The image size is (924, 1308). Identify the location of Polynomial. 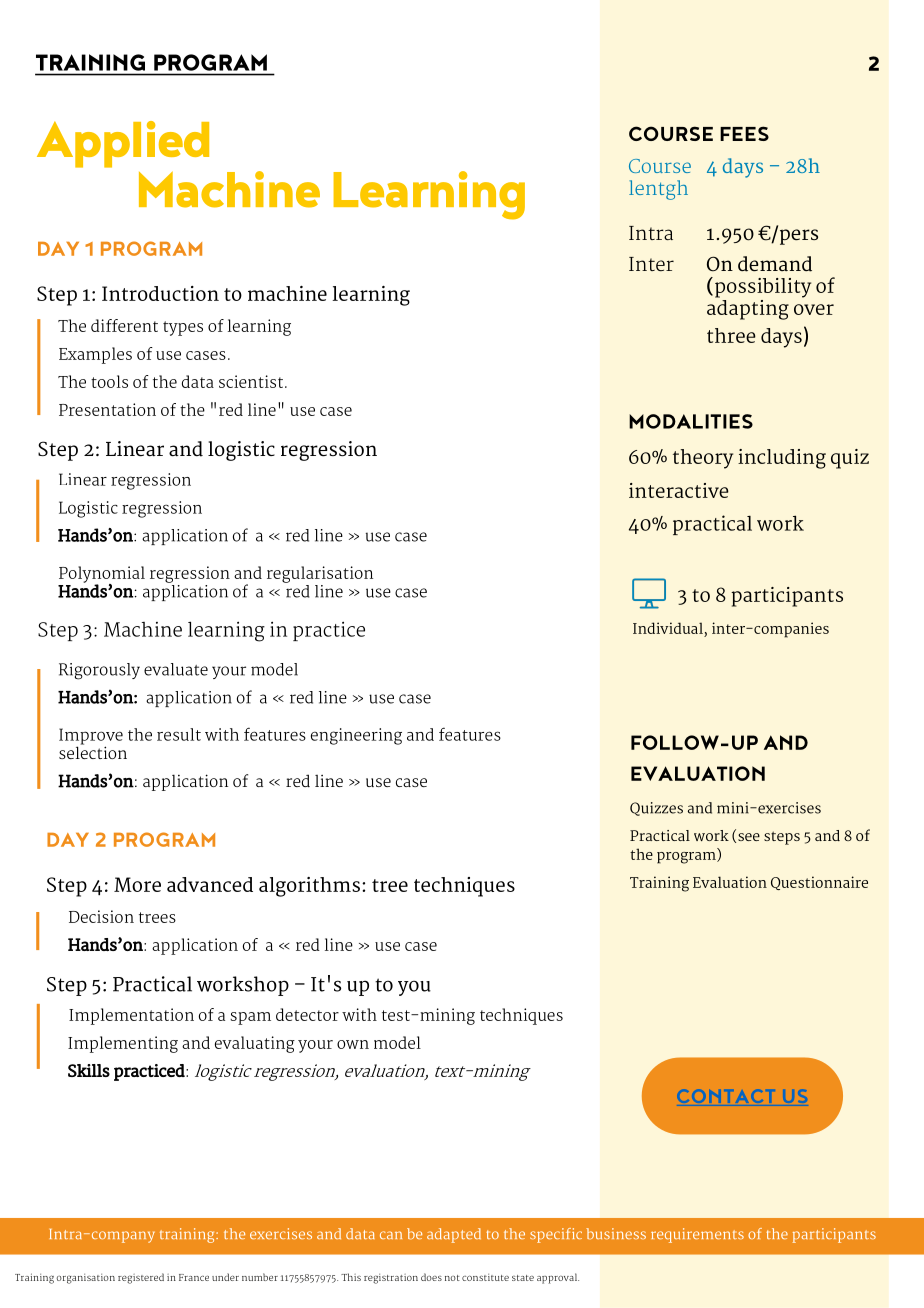
(102, 575).
